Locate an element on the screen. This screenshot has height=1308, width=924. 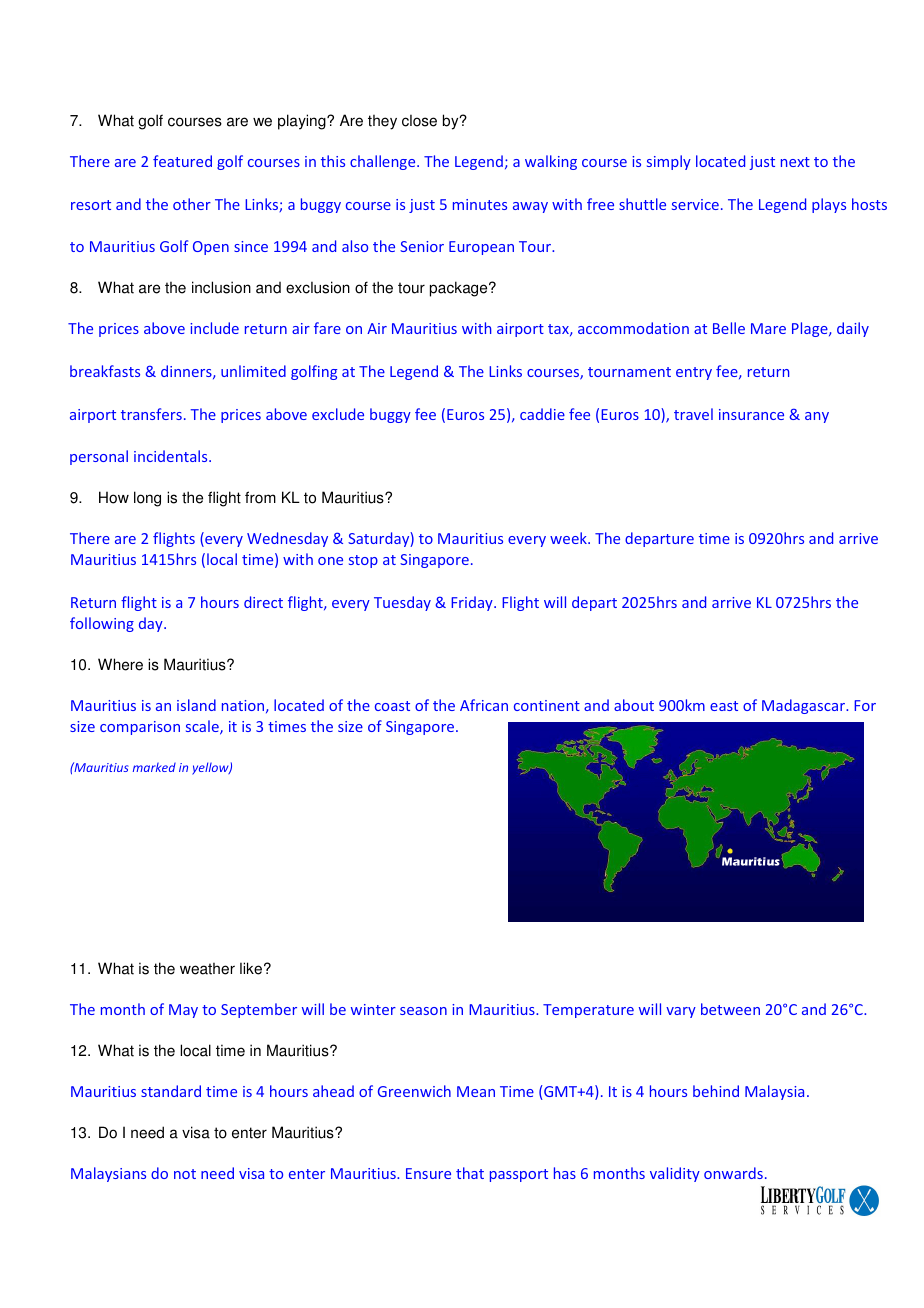
insurance is located at coordinates (751, 414).
